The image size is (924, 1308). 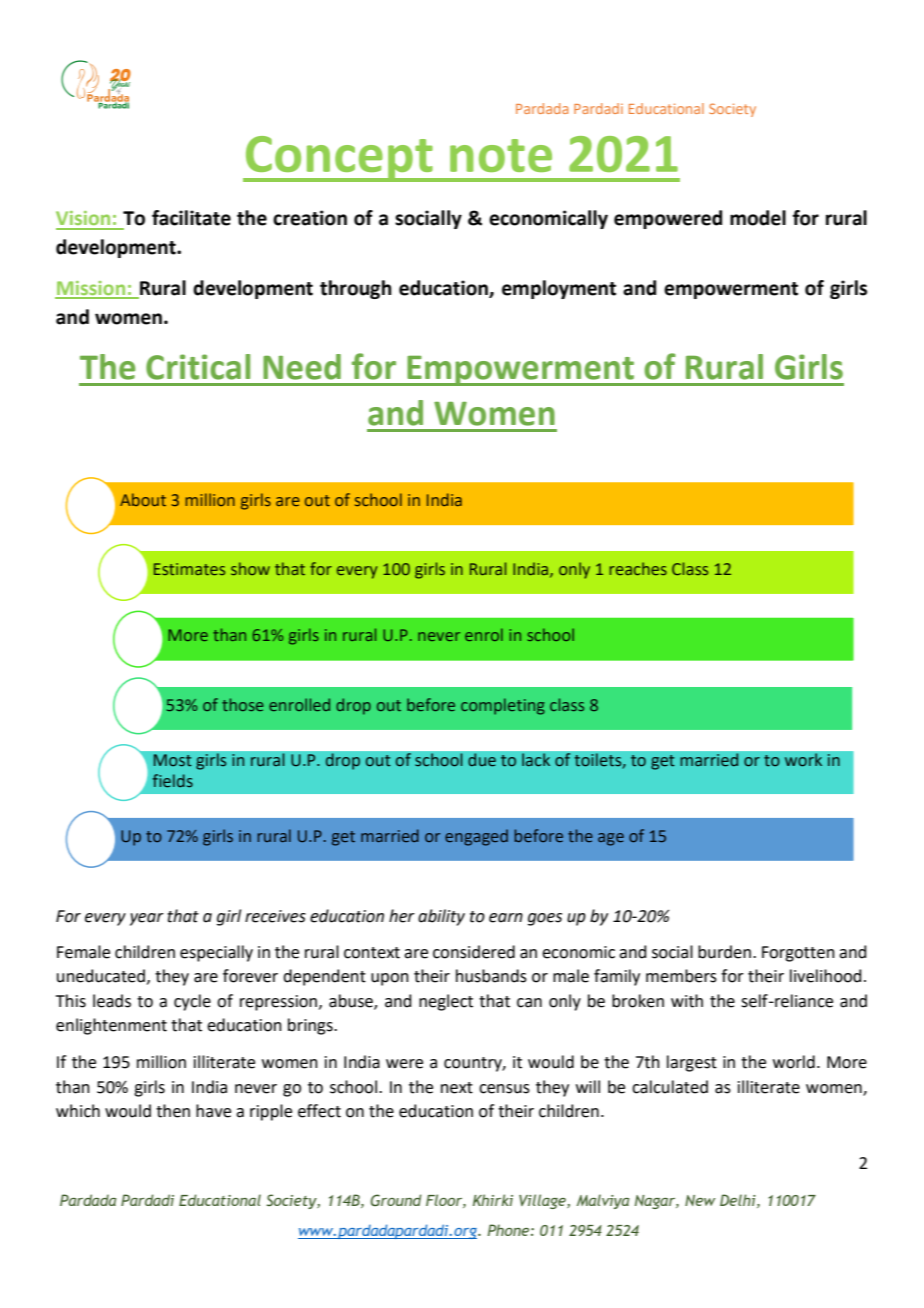 What do you see at coordinates (482, 760) in the screenshot?
I see `due` at bounding box center [482, 760].
